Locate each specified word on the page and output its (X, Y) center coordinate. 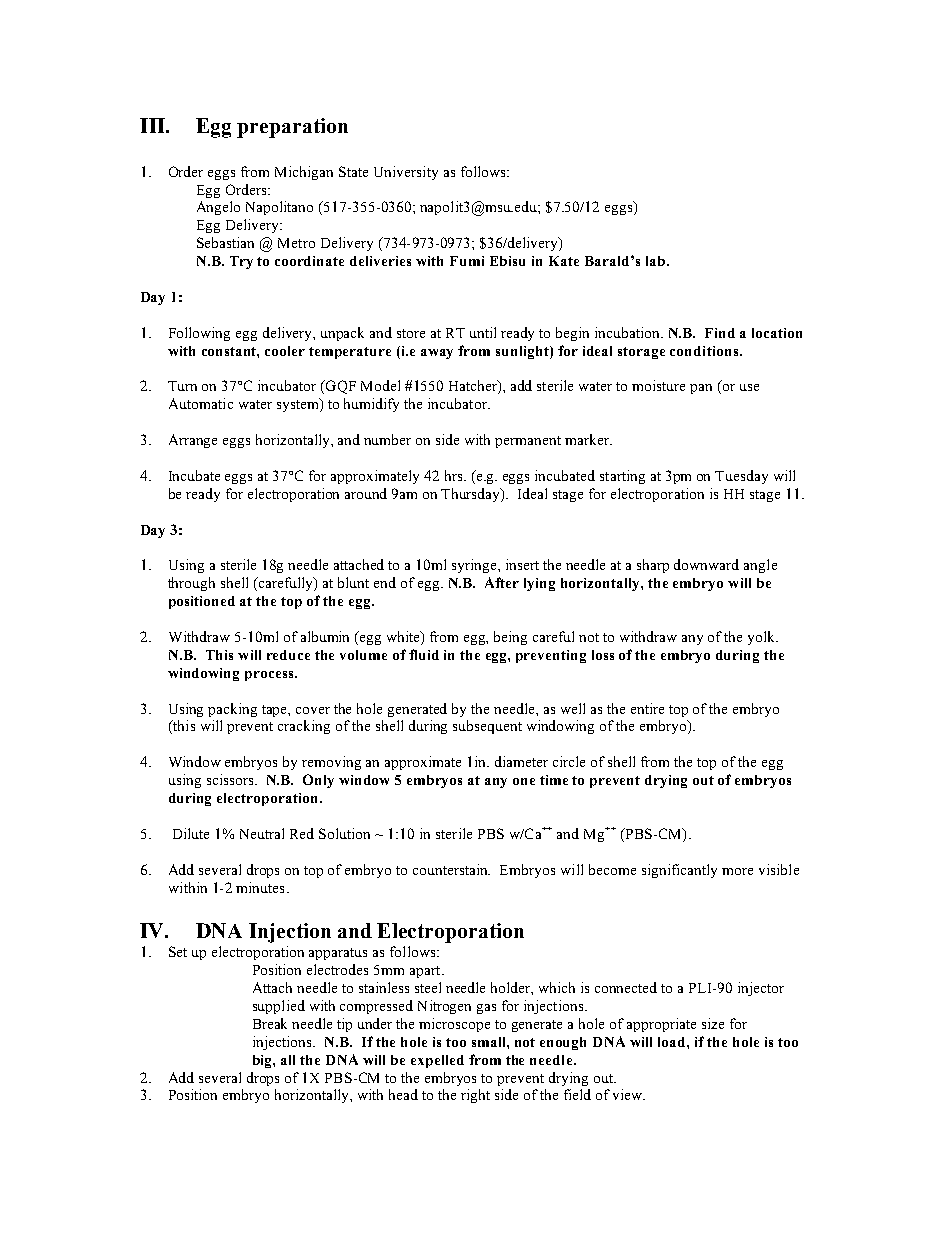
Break (270, 1023)
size (713, 1023)
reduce (288, 655)
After (502, 582)
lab (655, 261)
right (475, 1096)
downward (706, 564)
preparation (292, 128)
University (406, 173)
